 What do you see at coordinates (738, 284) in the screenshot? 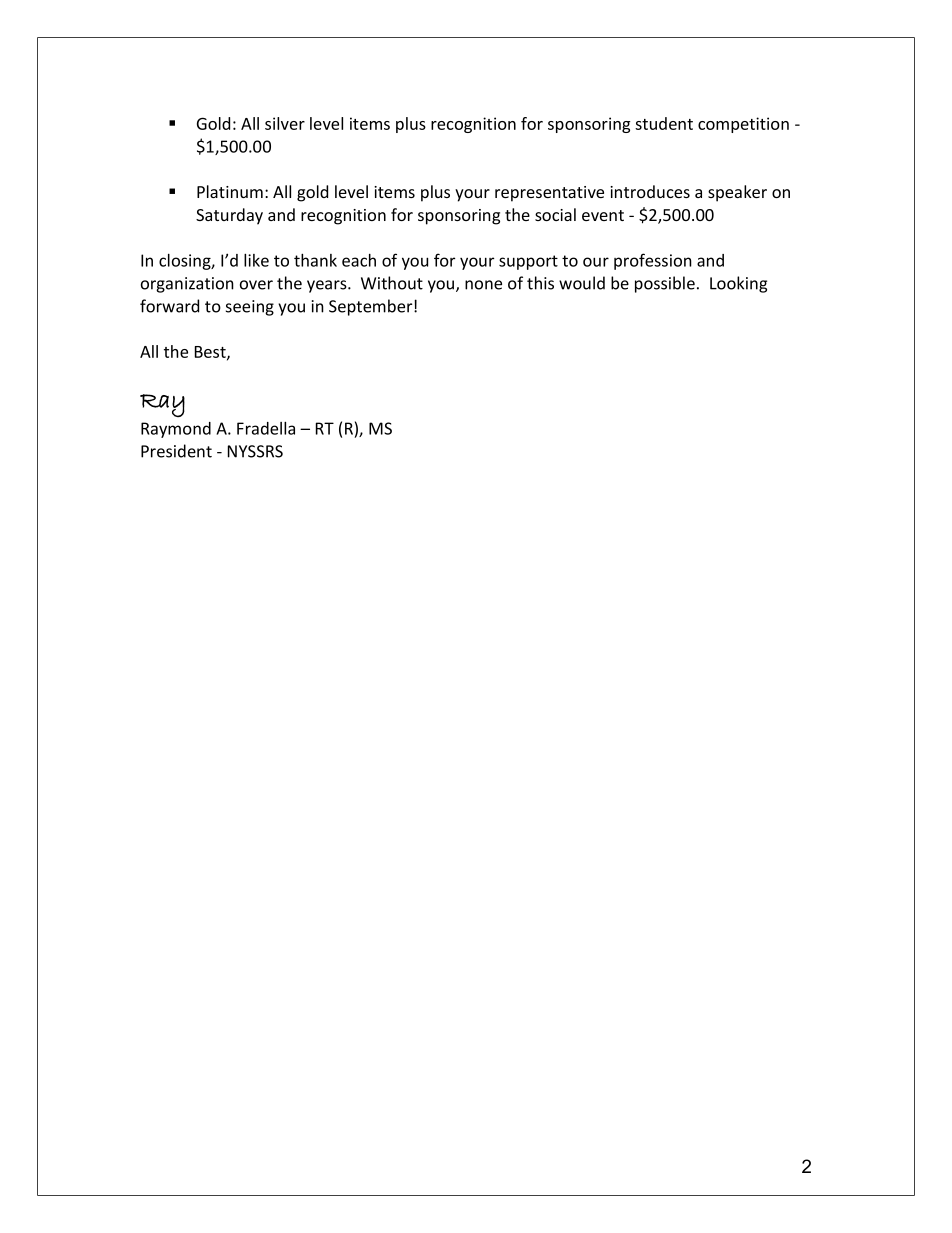
I see `Looking` at bounding box center [738, 284].
